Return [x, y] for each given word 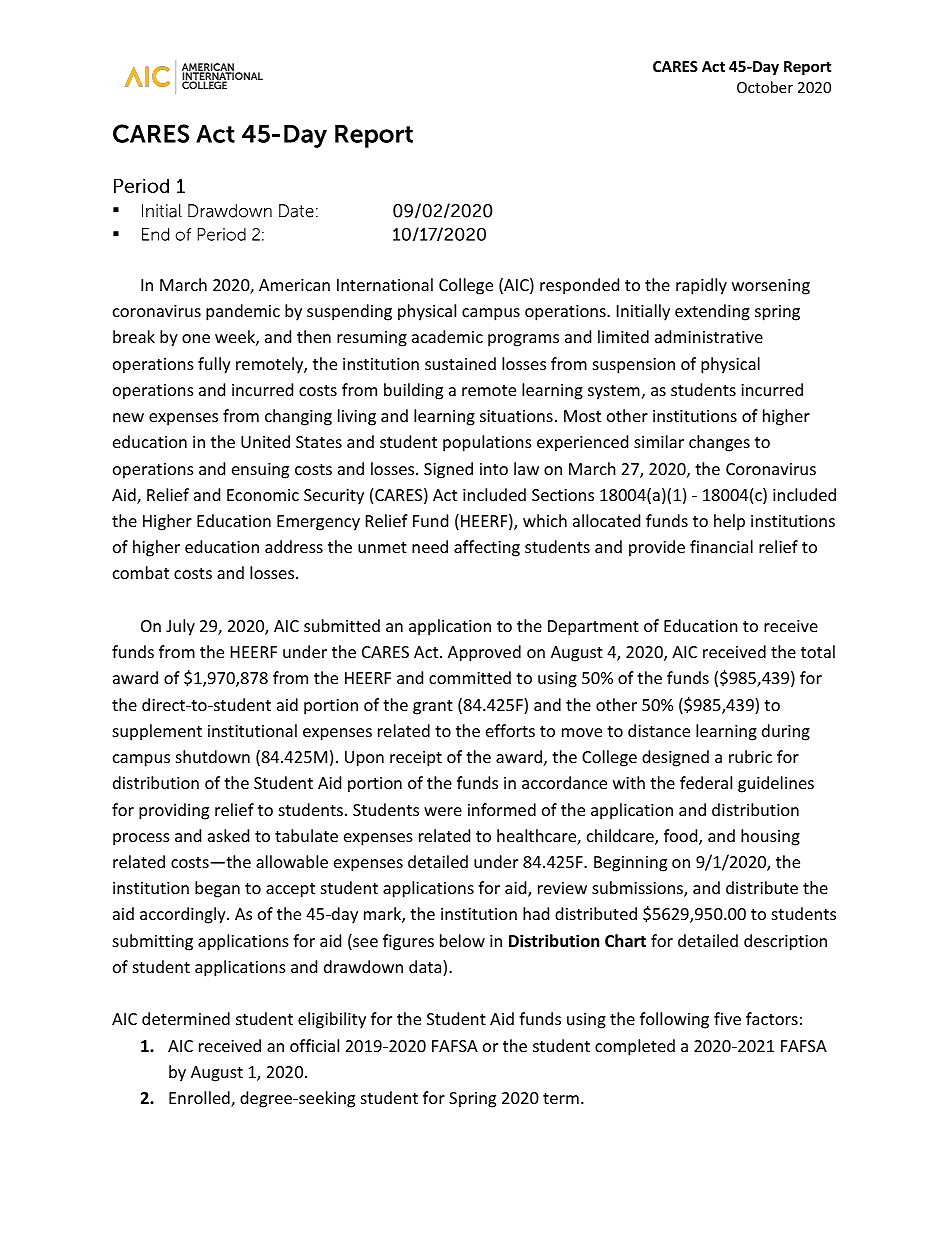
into [494, 469]
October [765, 87]
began [217, 889]
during [786, 732]
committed [470, 677]
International [385, 284]
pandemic [243, 312]
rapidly [701, 286]
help [729, 522]
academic [447, 336]
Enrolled [200, 1099]
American [294, 285]
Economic [263, 495]
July [180, 627]
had [536, 913]
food [682, 837]
